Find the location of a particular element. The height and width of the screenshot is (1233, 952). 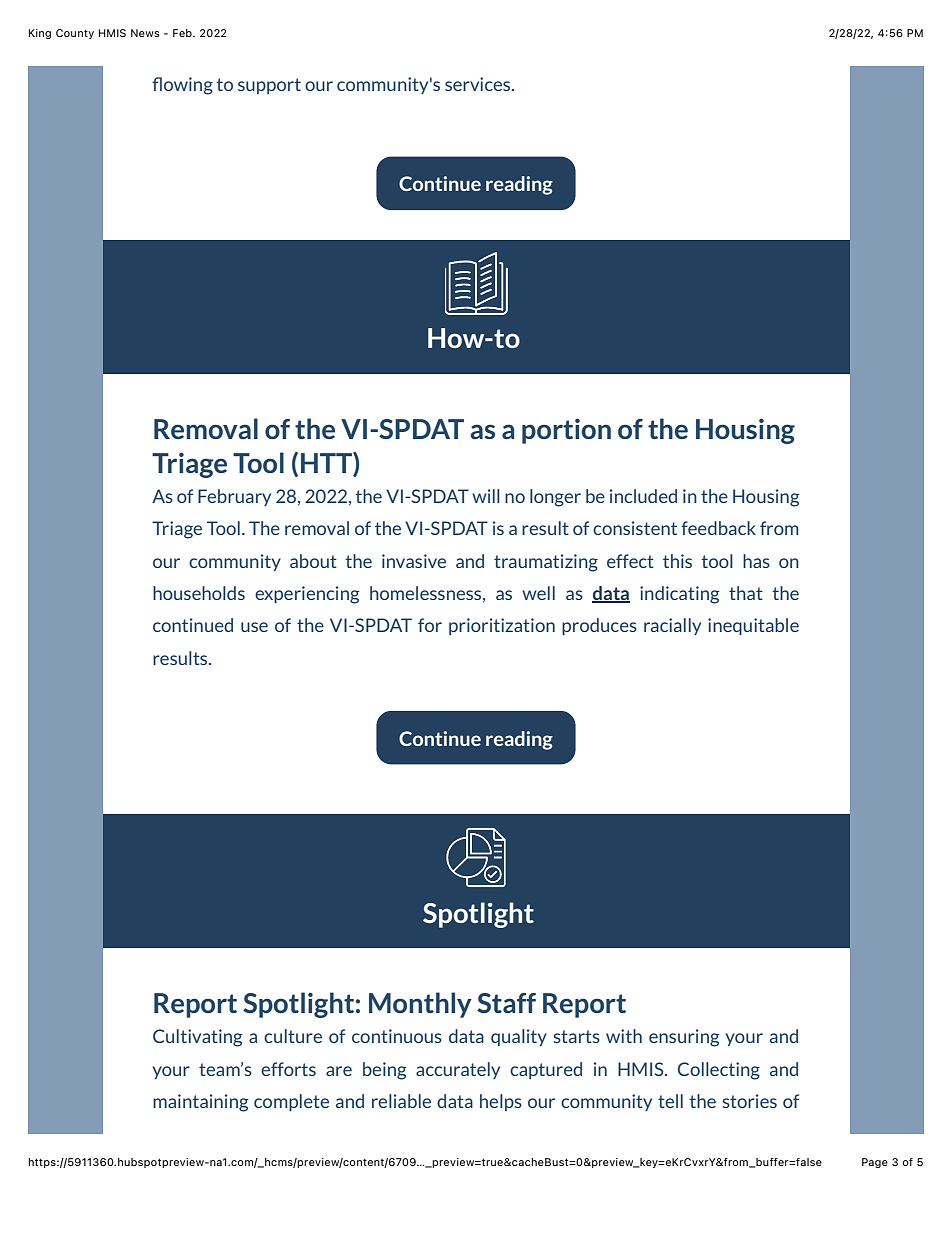

ensuring is located at coordinates (684, 1038).
